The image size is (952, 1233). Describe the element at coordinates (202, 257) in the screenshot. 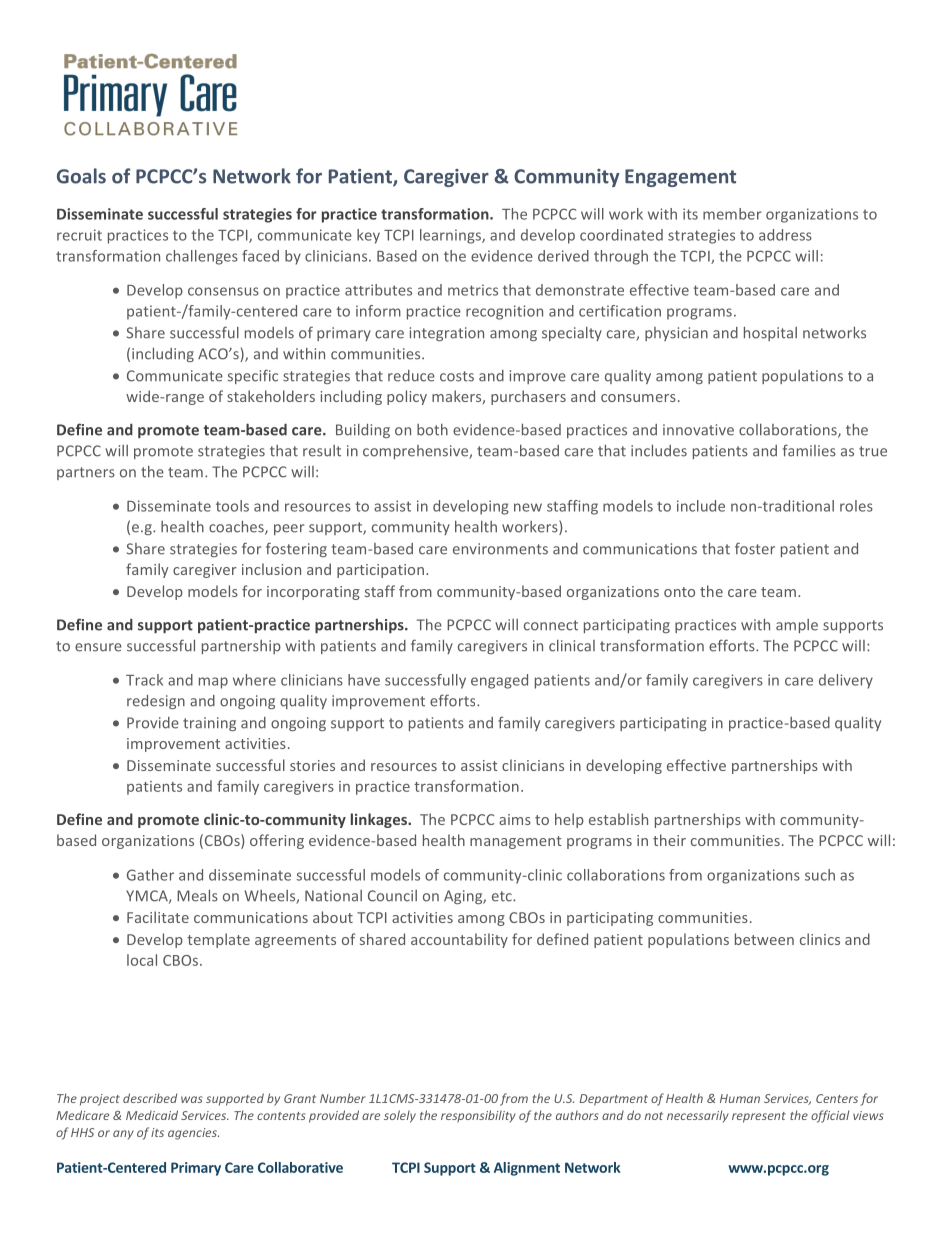

I see `challenges` at that location.
